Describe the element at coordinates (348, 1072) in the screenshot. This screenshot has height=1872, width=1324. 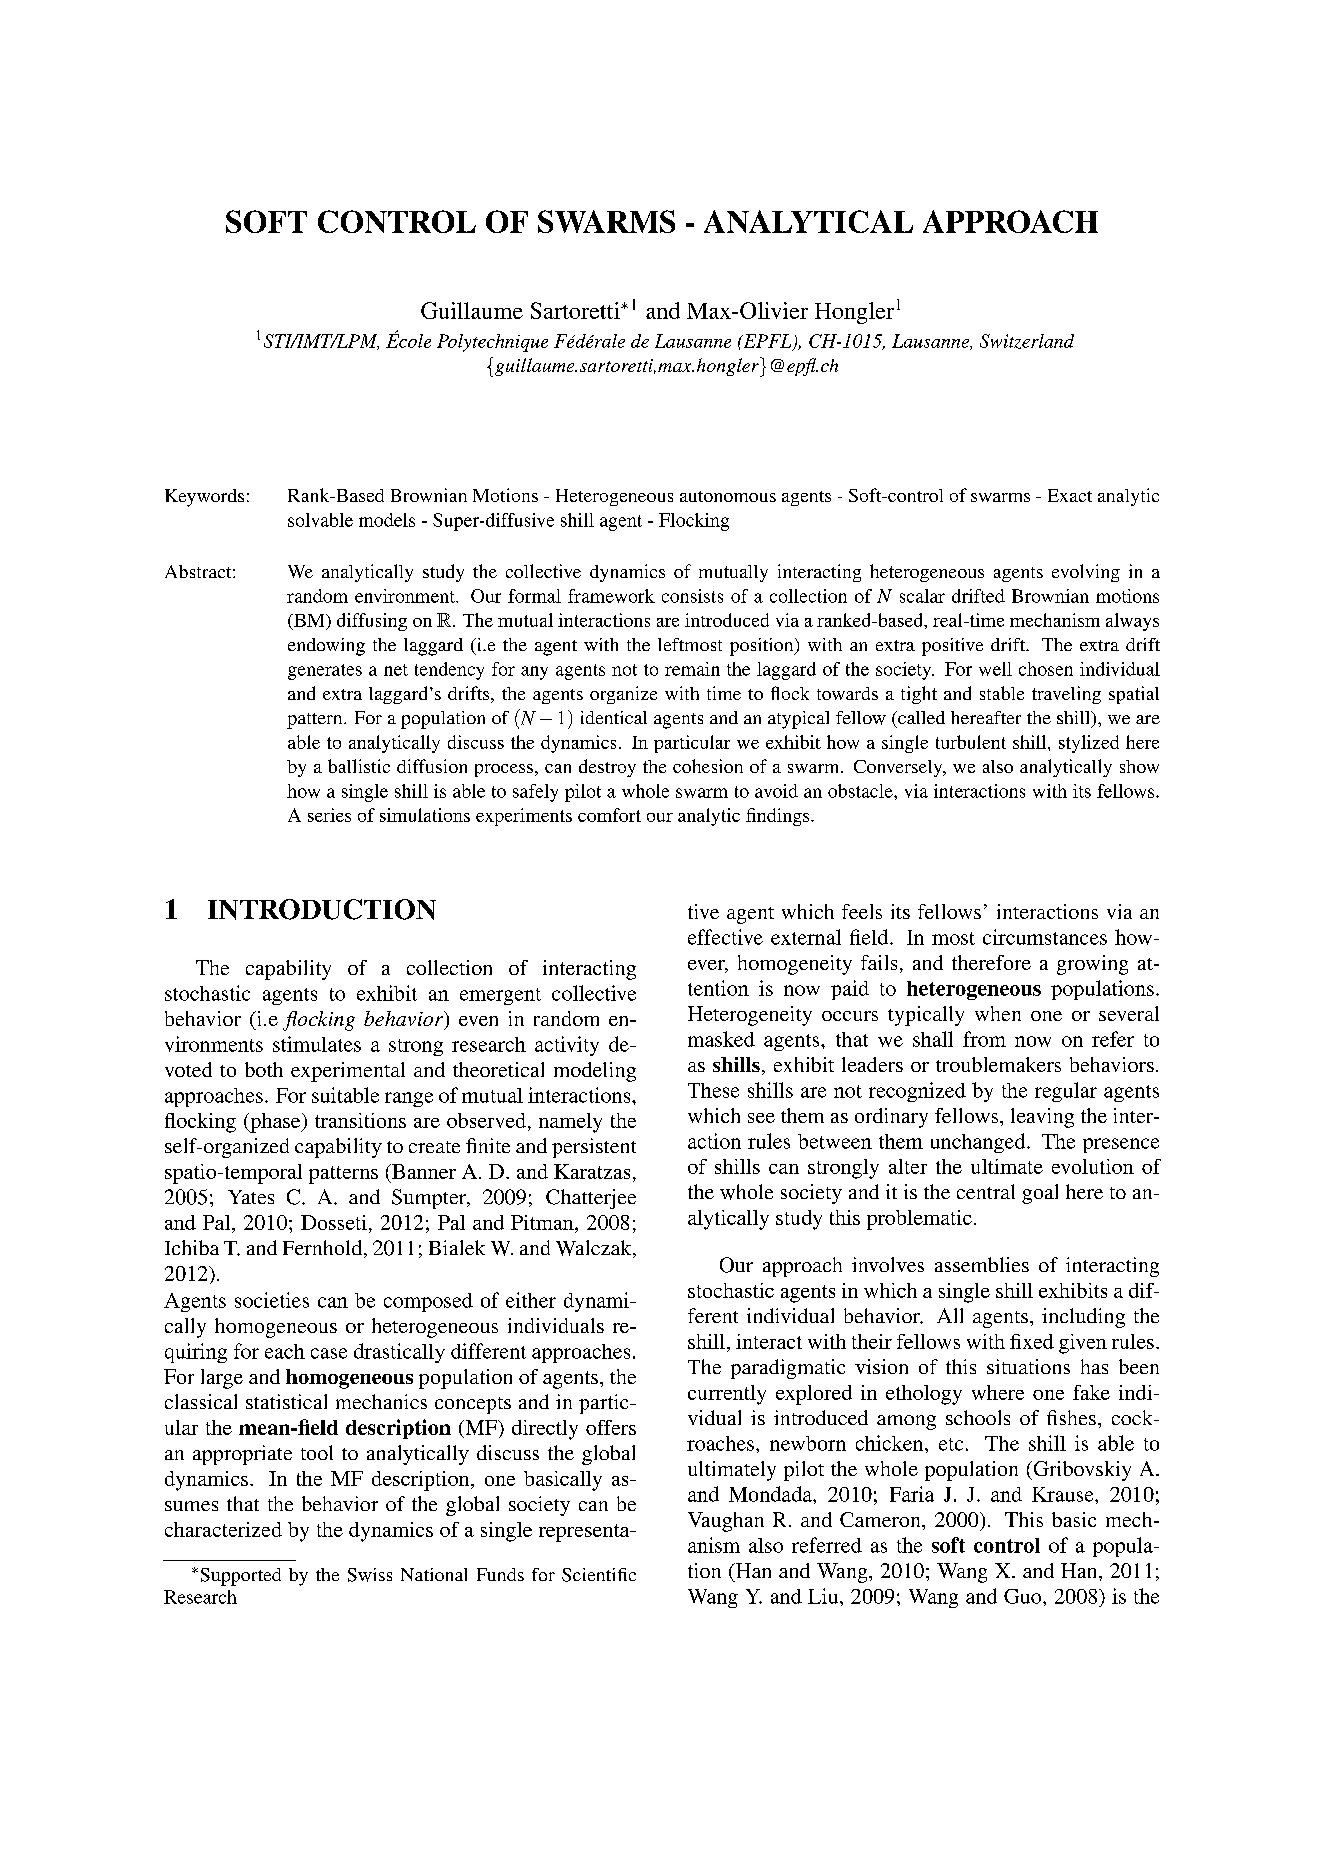
I see `experimental` at that location.
